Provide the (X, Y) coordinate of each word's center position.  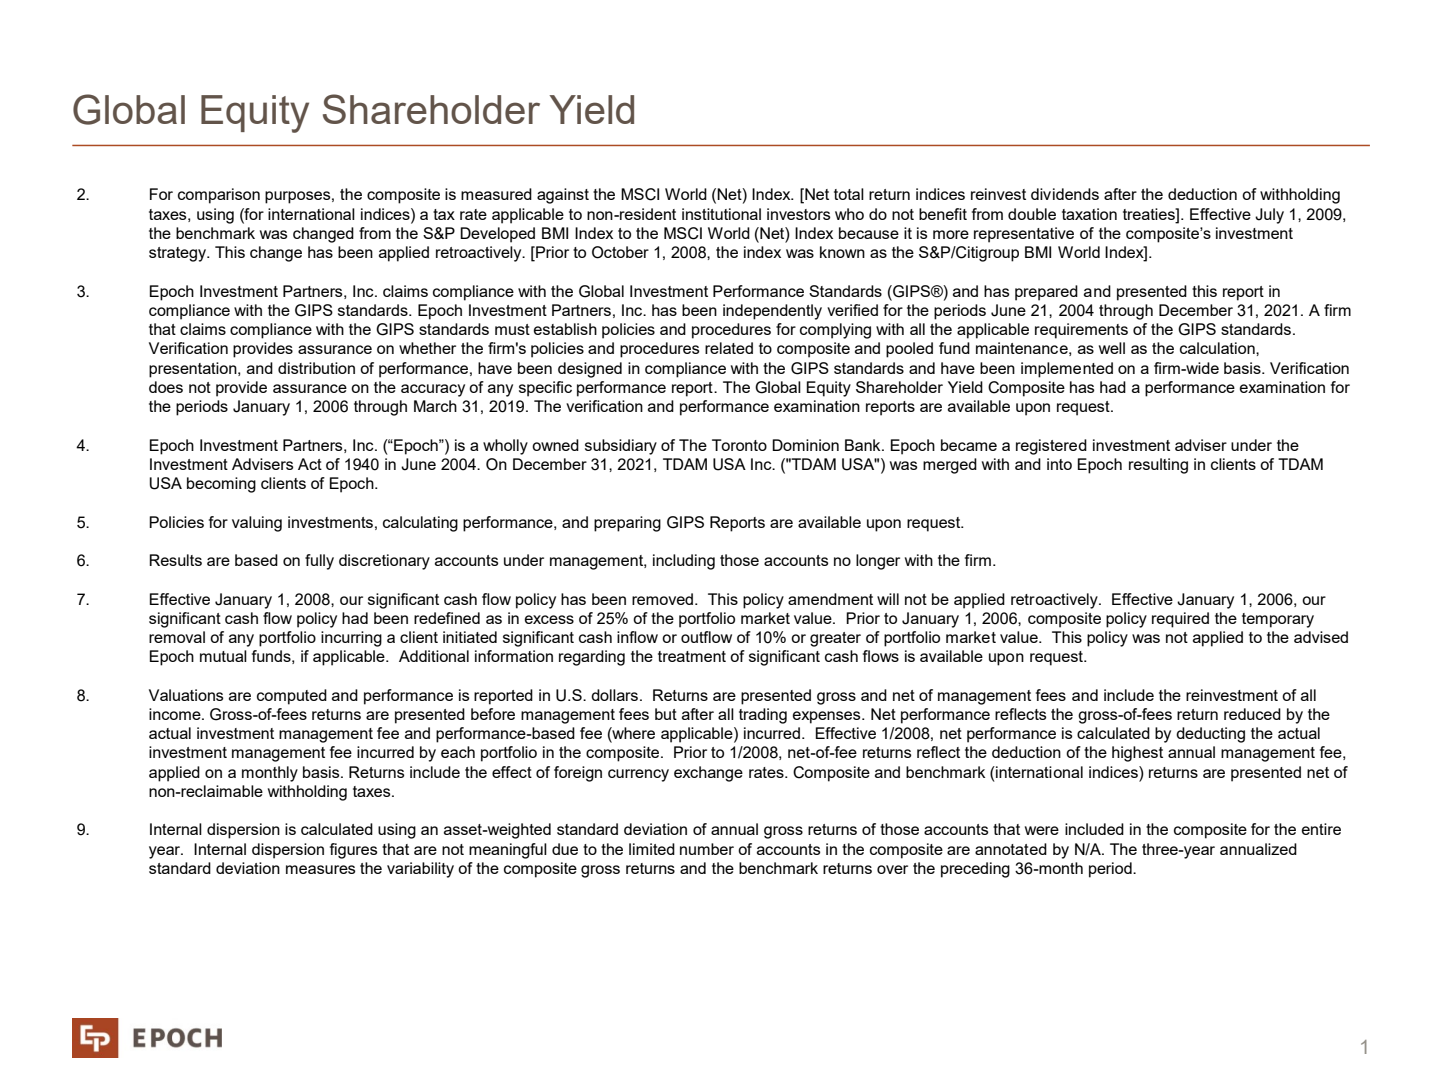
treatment (692, 656)
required (1180, 620)
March (435, 406)
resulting (1158, 466)
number (707, 849)
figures (353, 851)
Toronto (739, 445)
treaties (1150, 214)
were (1042, 830)
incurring (351, 639)
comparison (219, 196)
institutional (721, 214)
